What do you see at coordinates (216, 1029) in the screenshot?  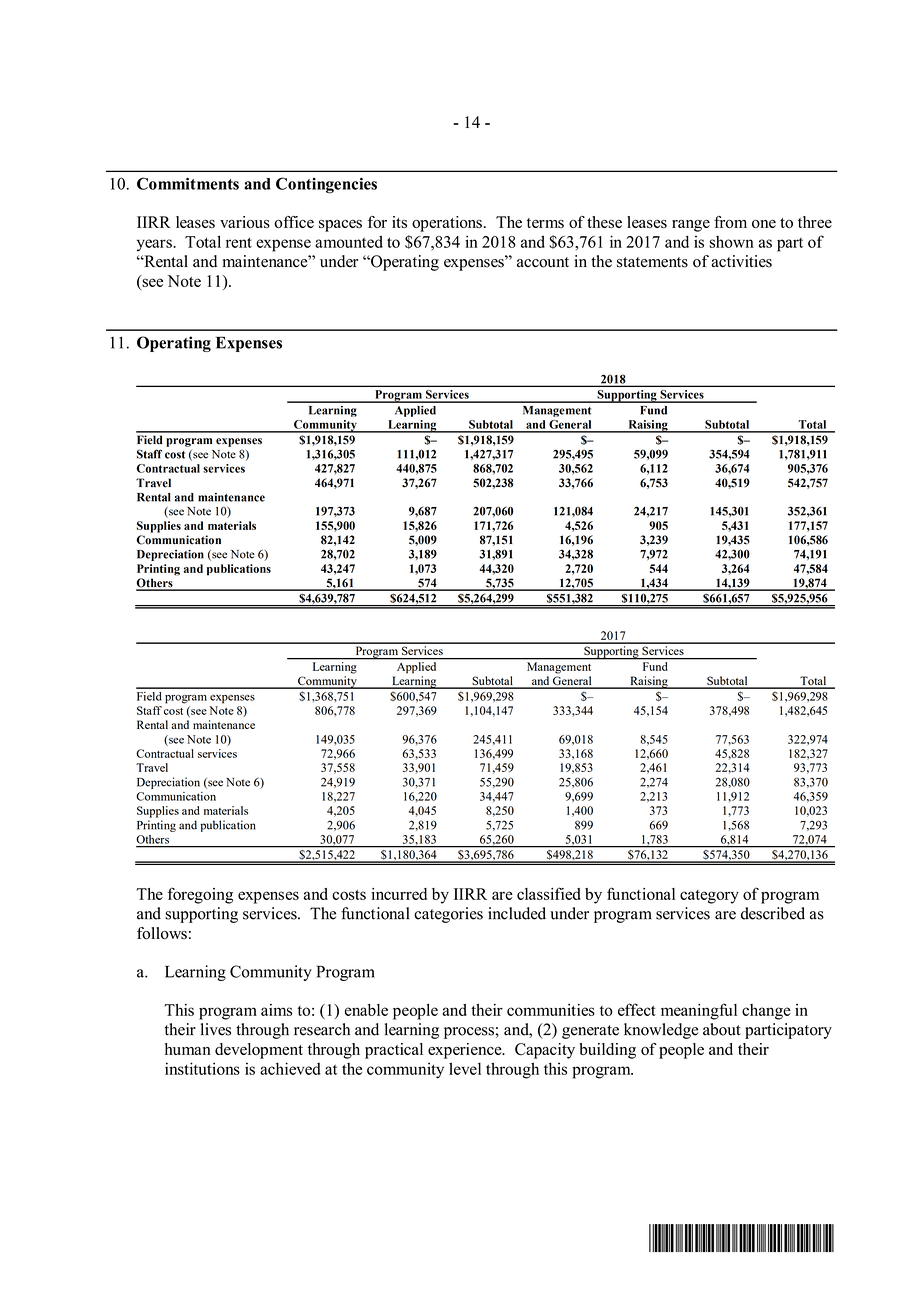 I see `lives` at bounding box center [216, 1029].
